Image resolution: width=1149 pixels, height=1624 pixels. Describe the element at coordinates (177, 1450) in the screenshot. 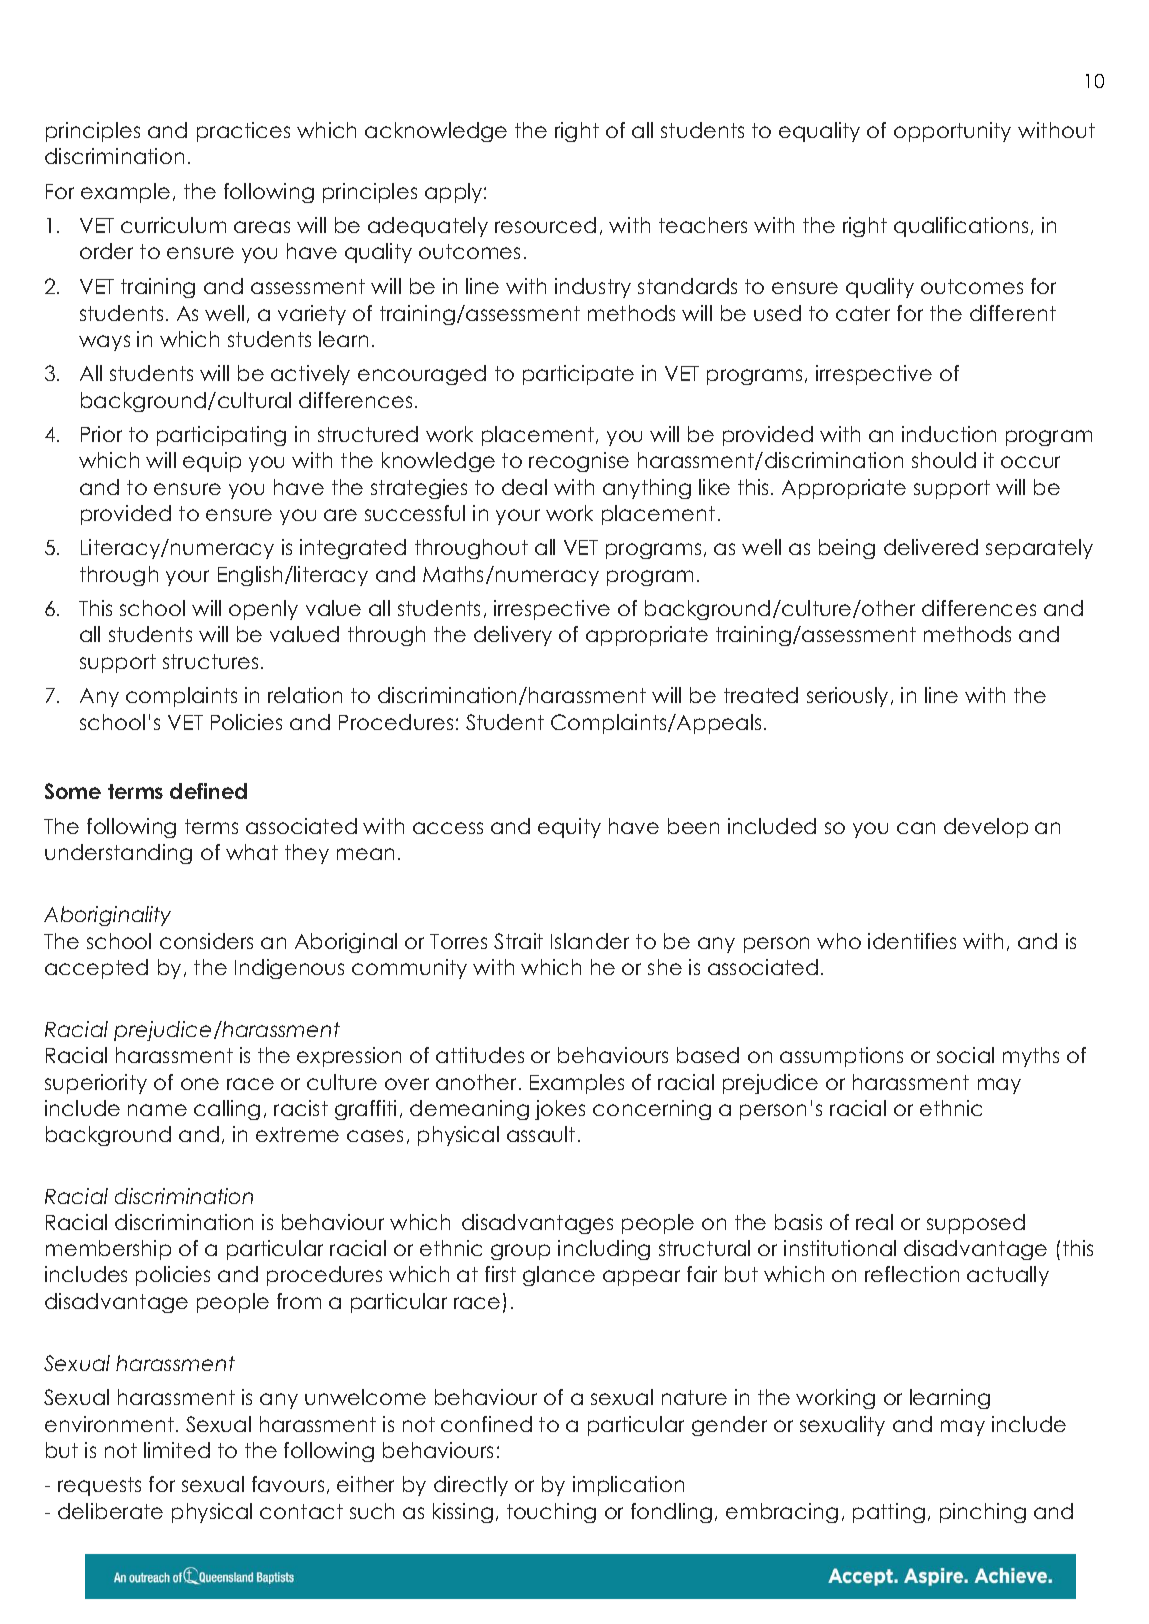

I see `limited` at that location.
